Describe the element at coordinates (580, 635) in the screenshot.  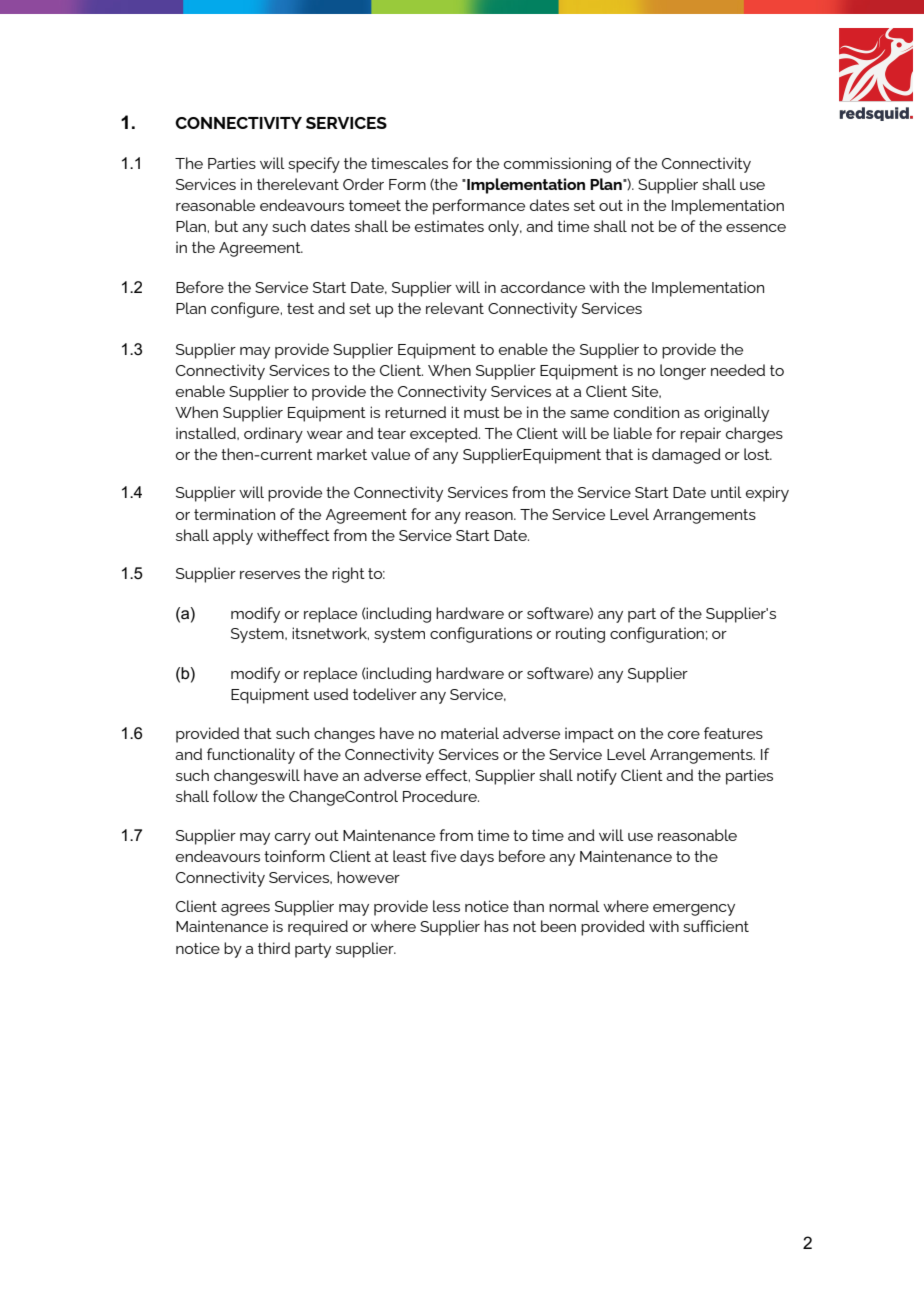
I see `routing` at that location.
